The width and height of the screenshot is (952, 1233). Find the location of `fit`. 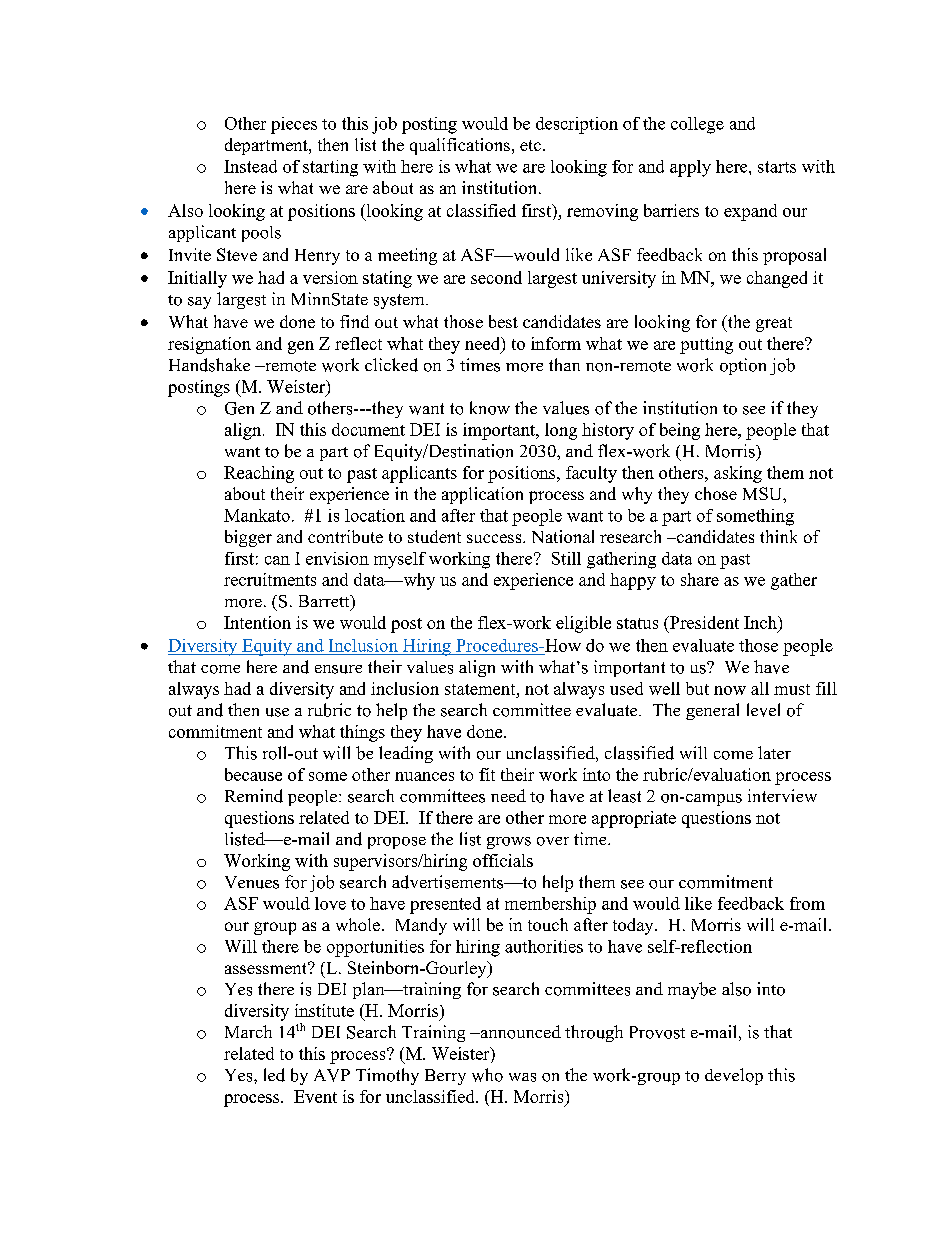

fit is located at coordinates (487, 774).
